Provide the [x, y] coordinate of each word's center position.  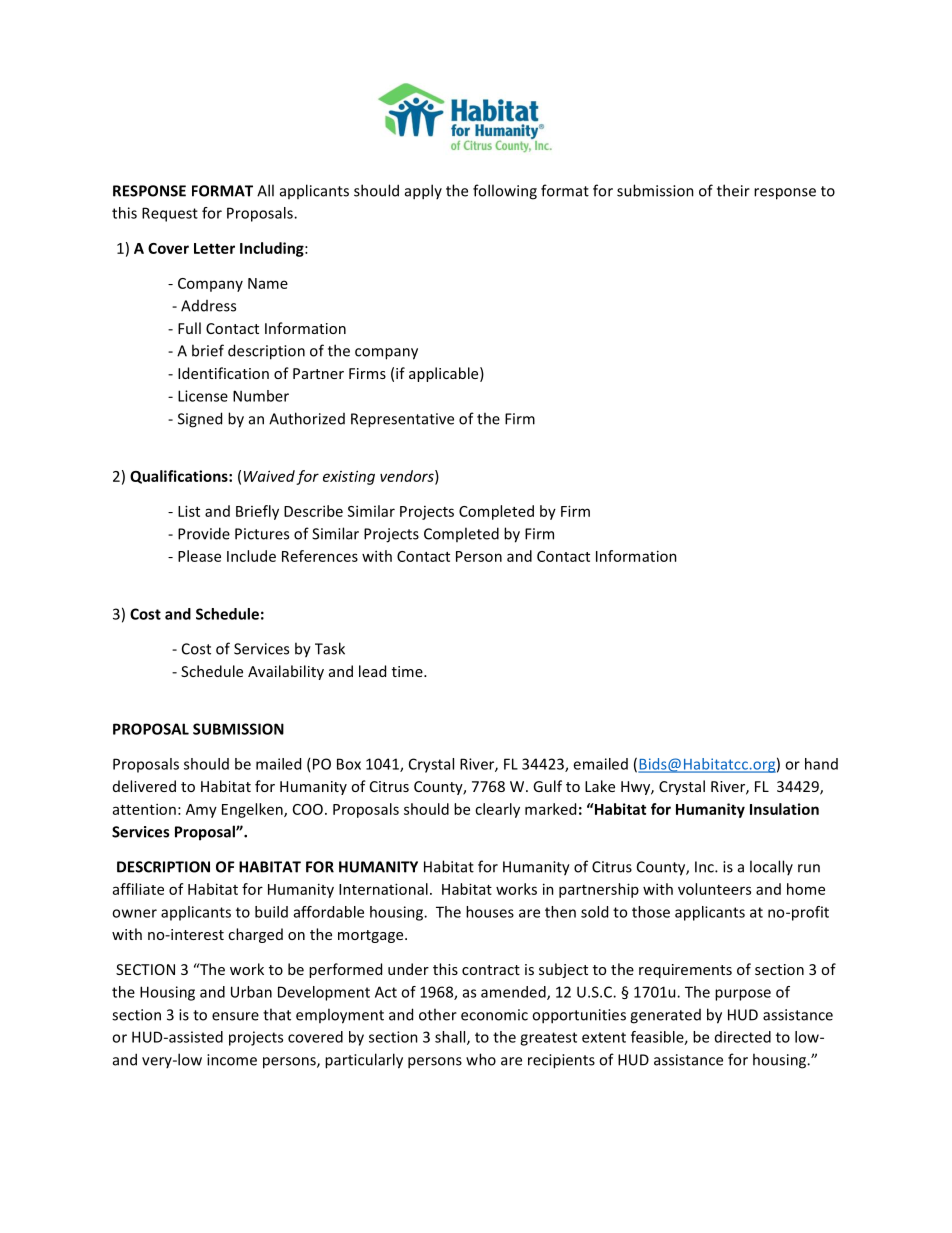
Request [170, 214]
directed [743, 1037]
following [505, 192]
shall [451, 1038]
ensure [235, 1016]
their [733, 190]
